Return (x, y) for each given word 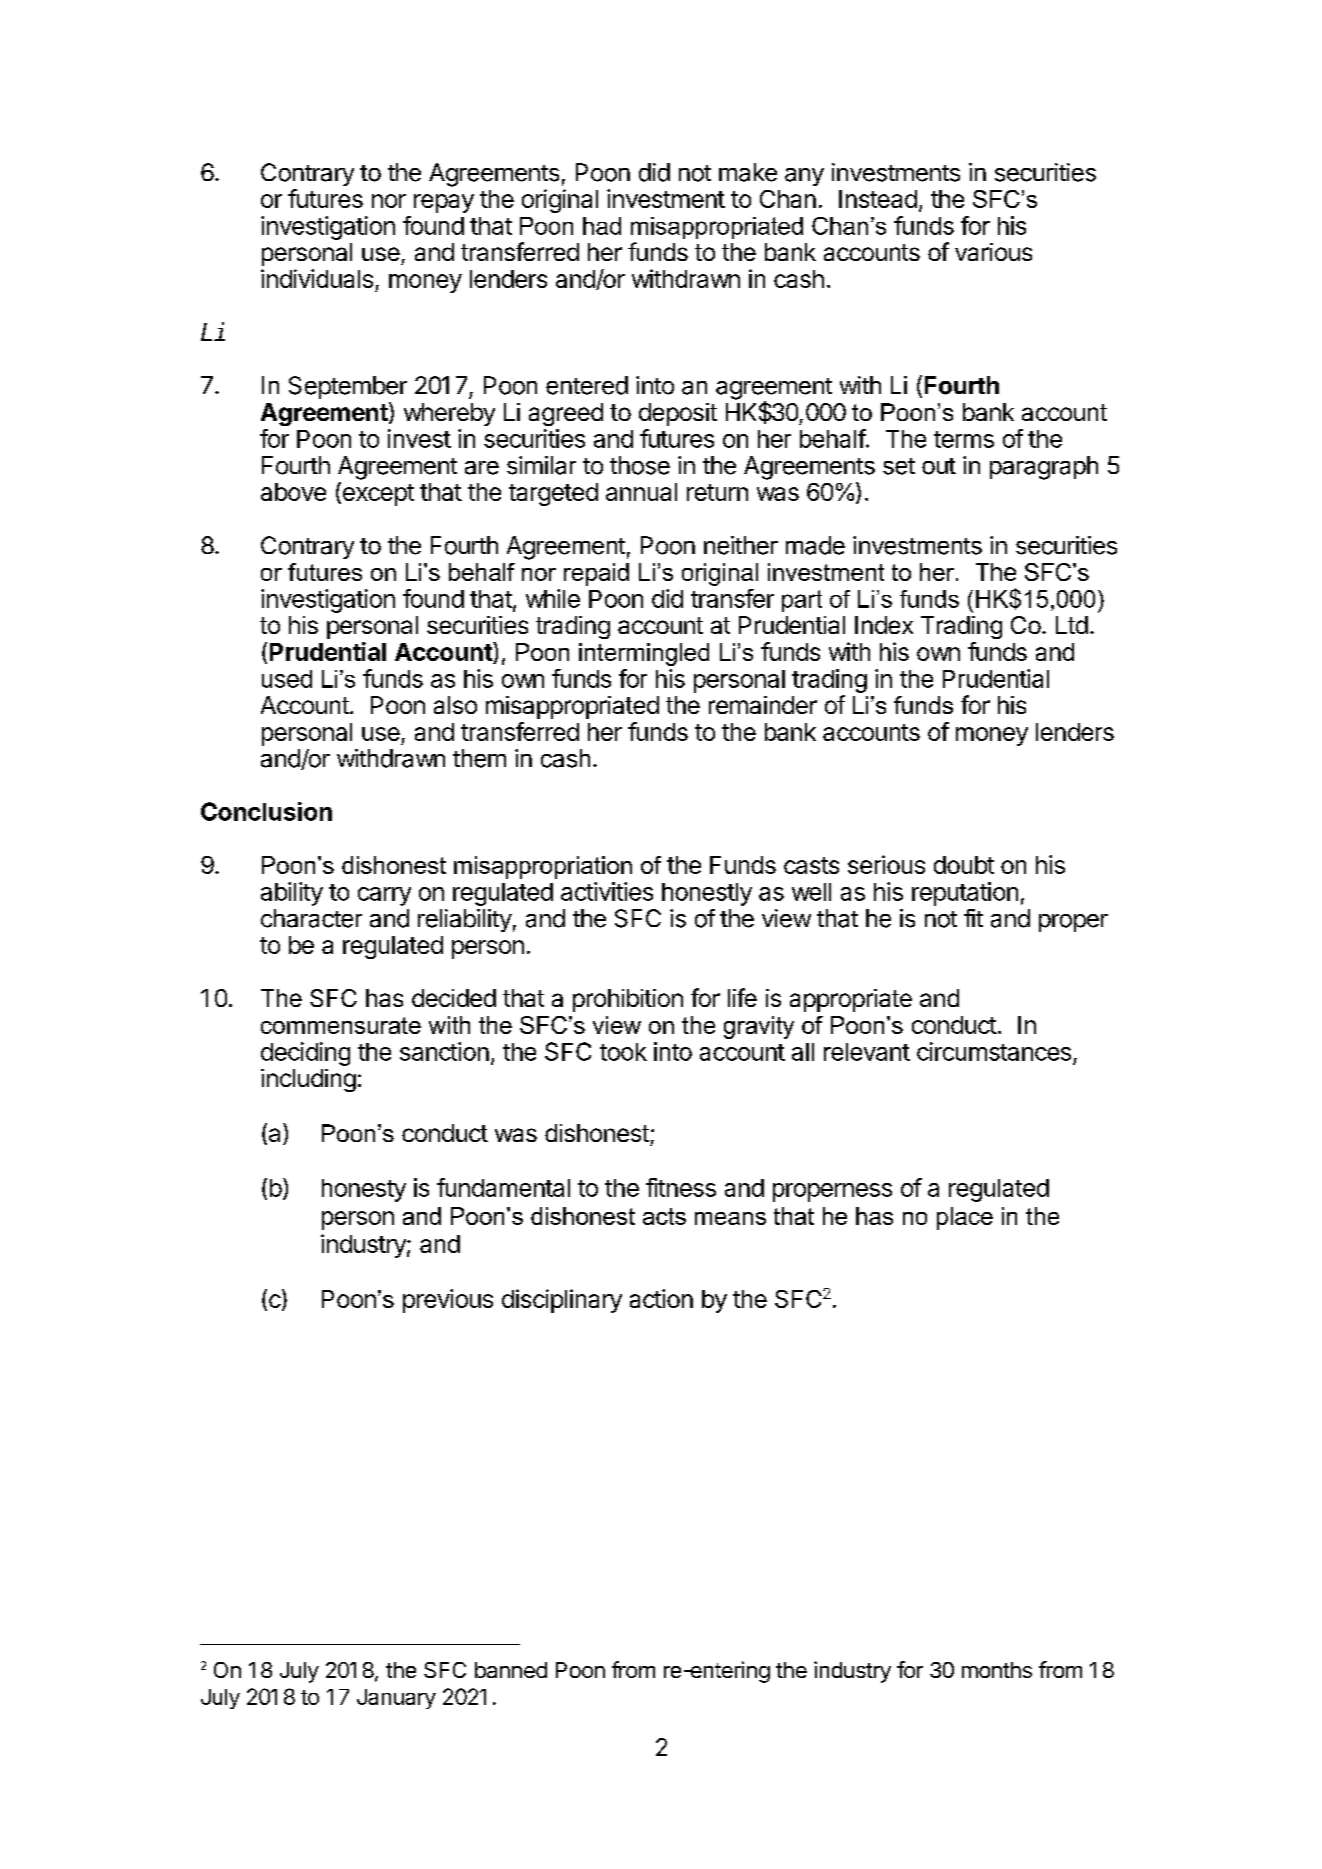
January (396, 1699)
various (993, 252)
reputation (965, 894)
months (997, 1670)
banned (511, 1670)
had (602, 226)
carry (384, 896)
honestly (707, 894)
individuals (317, 278)
